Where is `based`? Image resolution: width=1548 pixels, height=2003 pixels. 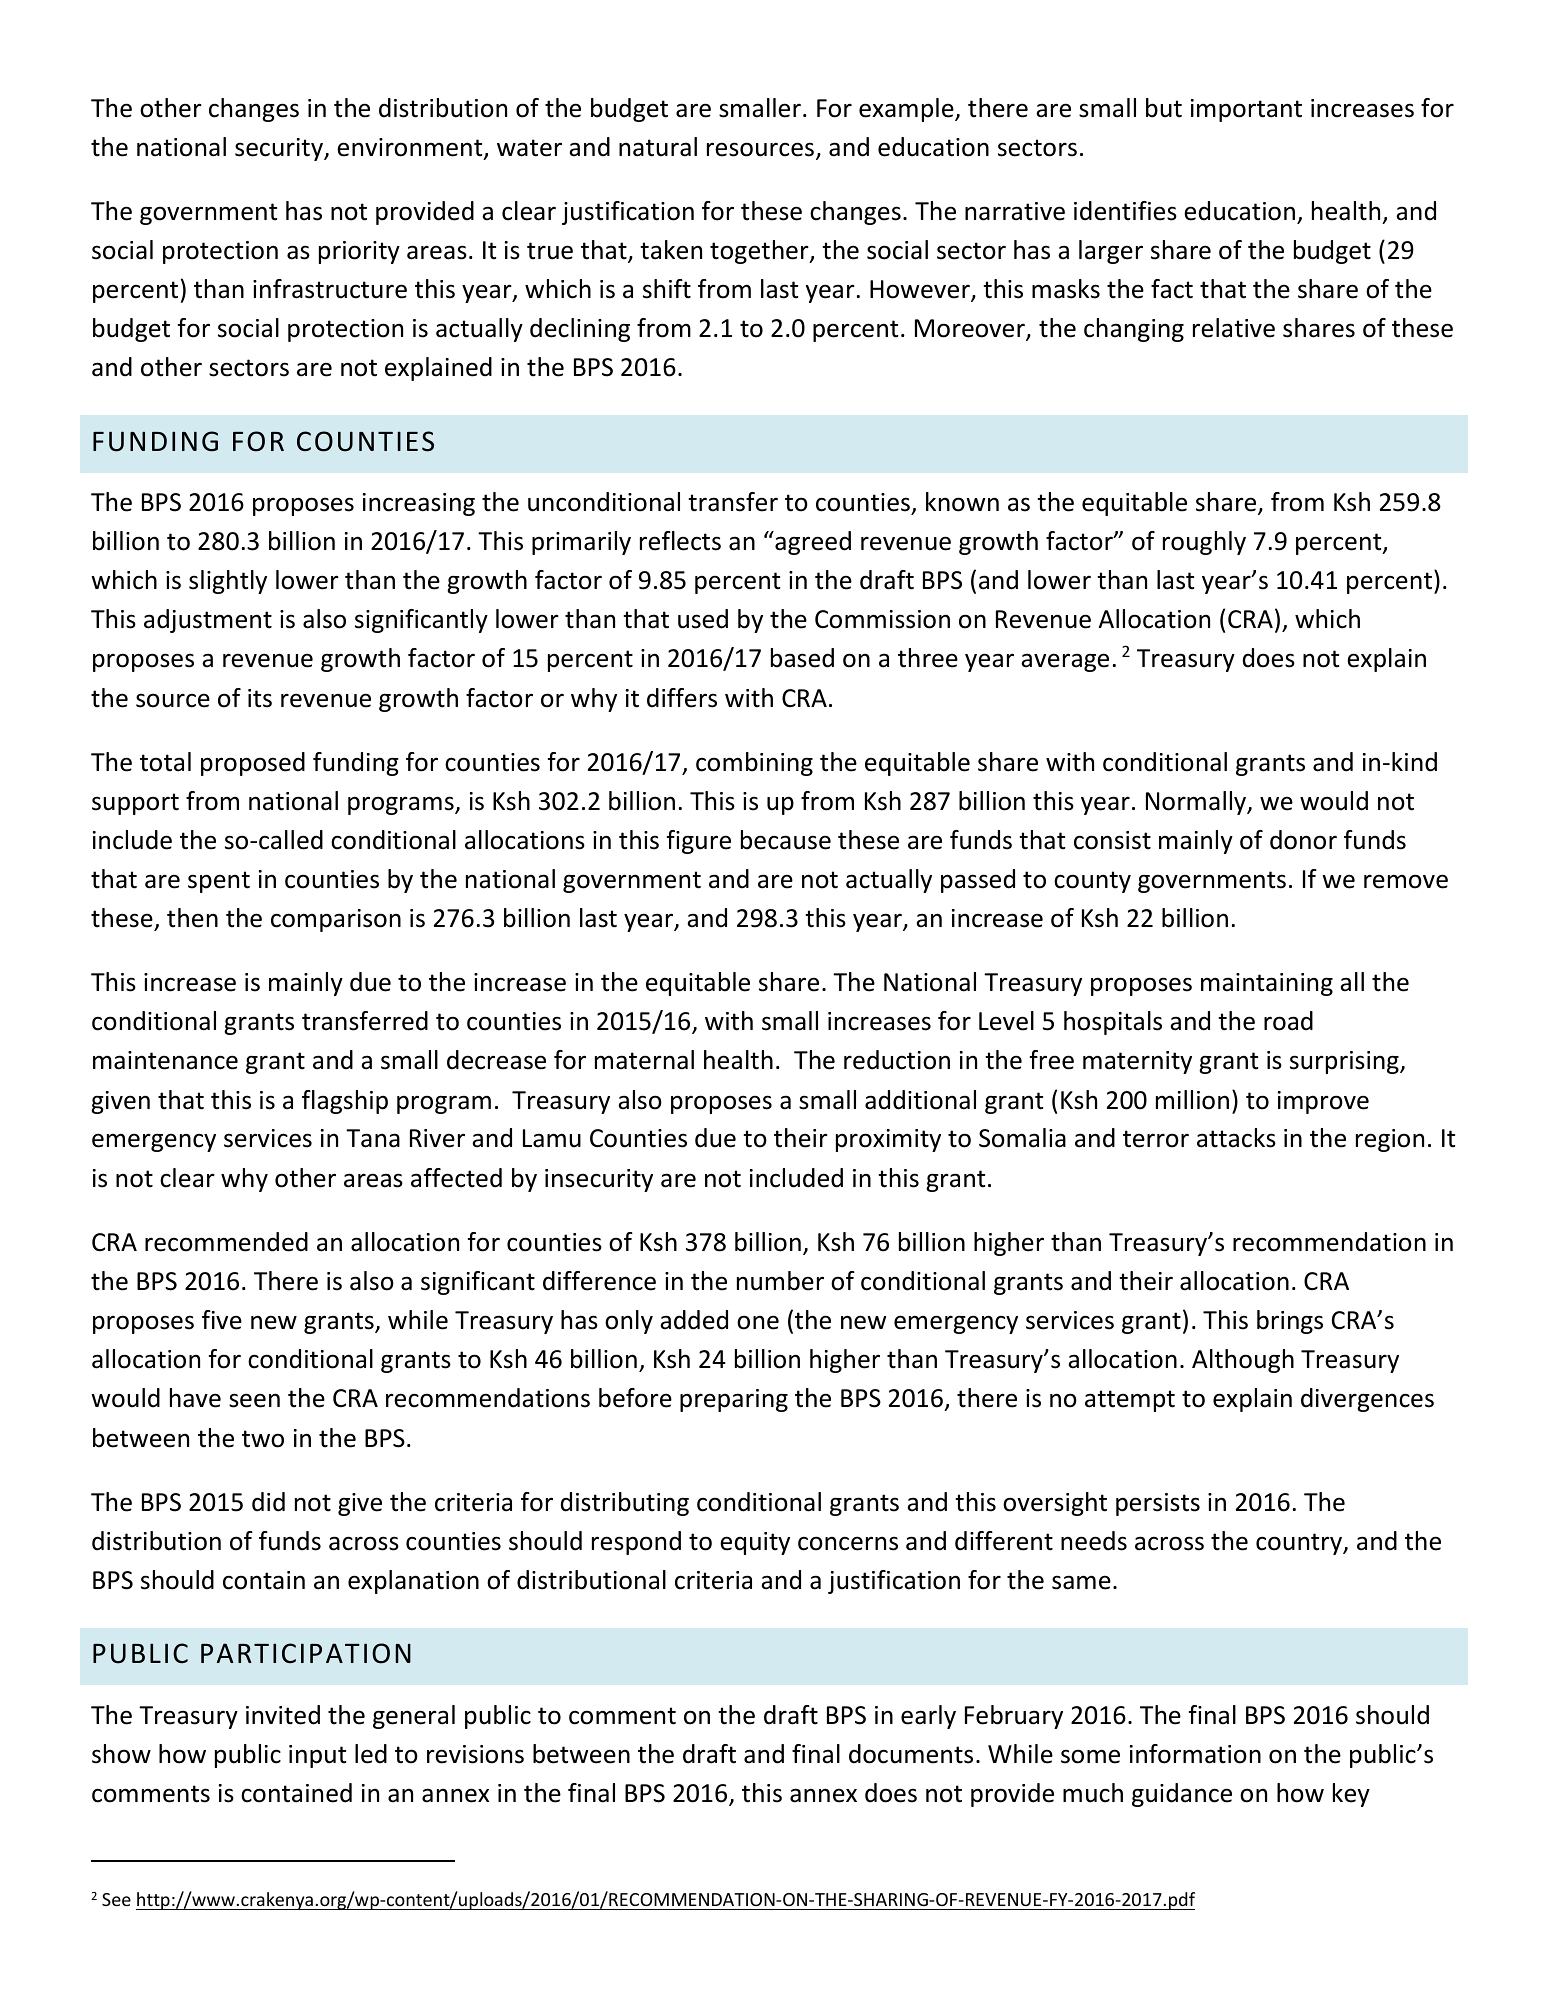 based is located at coordinates (802, 658).
